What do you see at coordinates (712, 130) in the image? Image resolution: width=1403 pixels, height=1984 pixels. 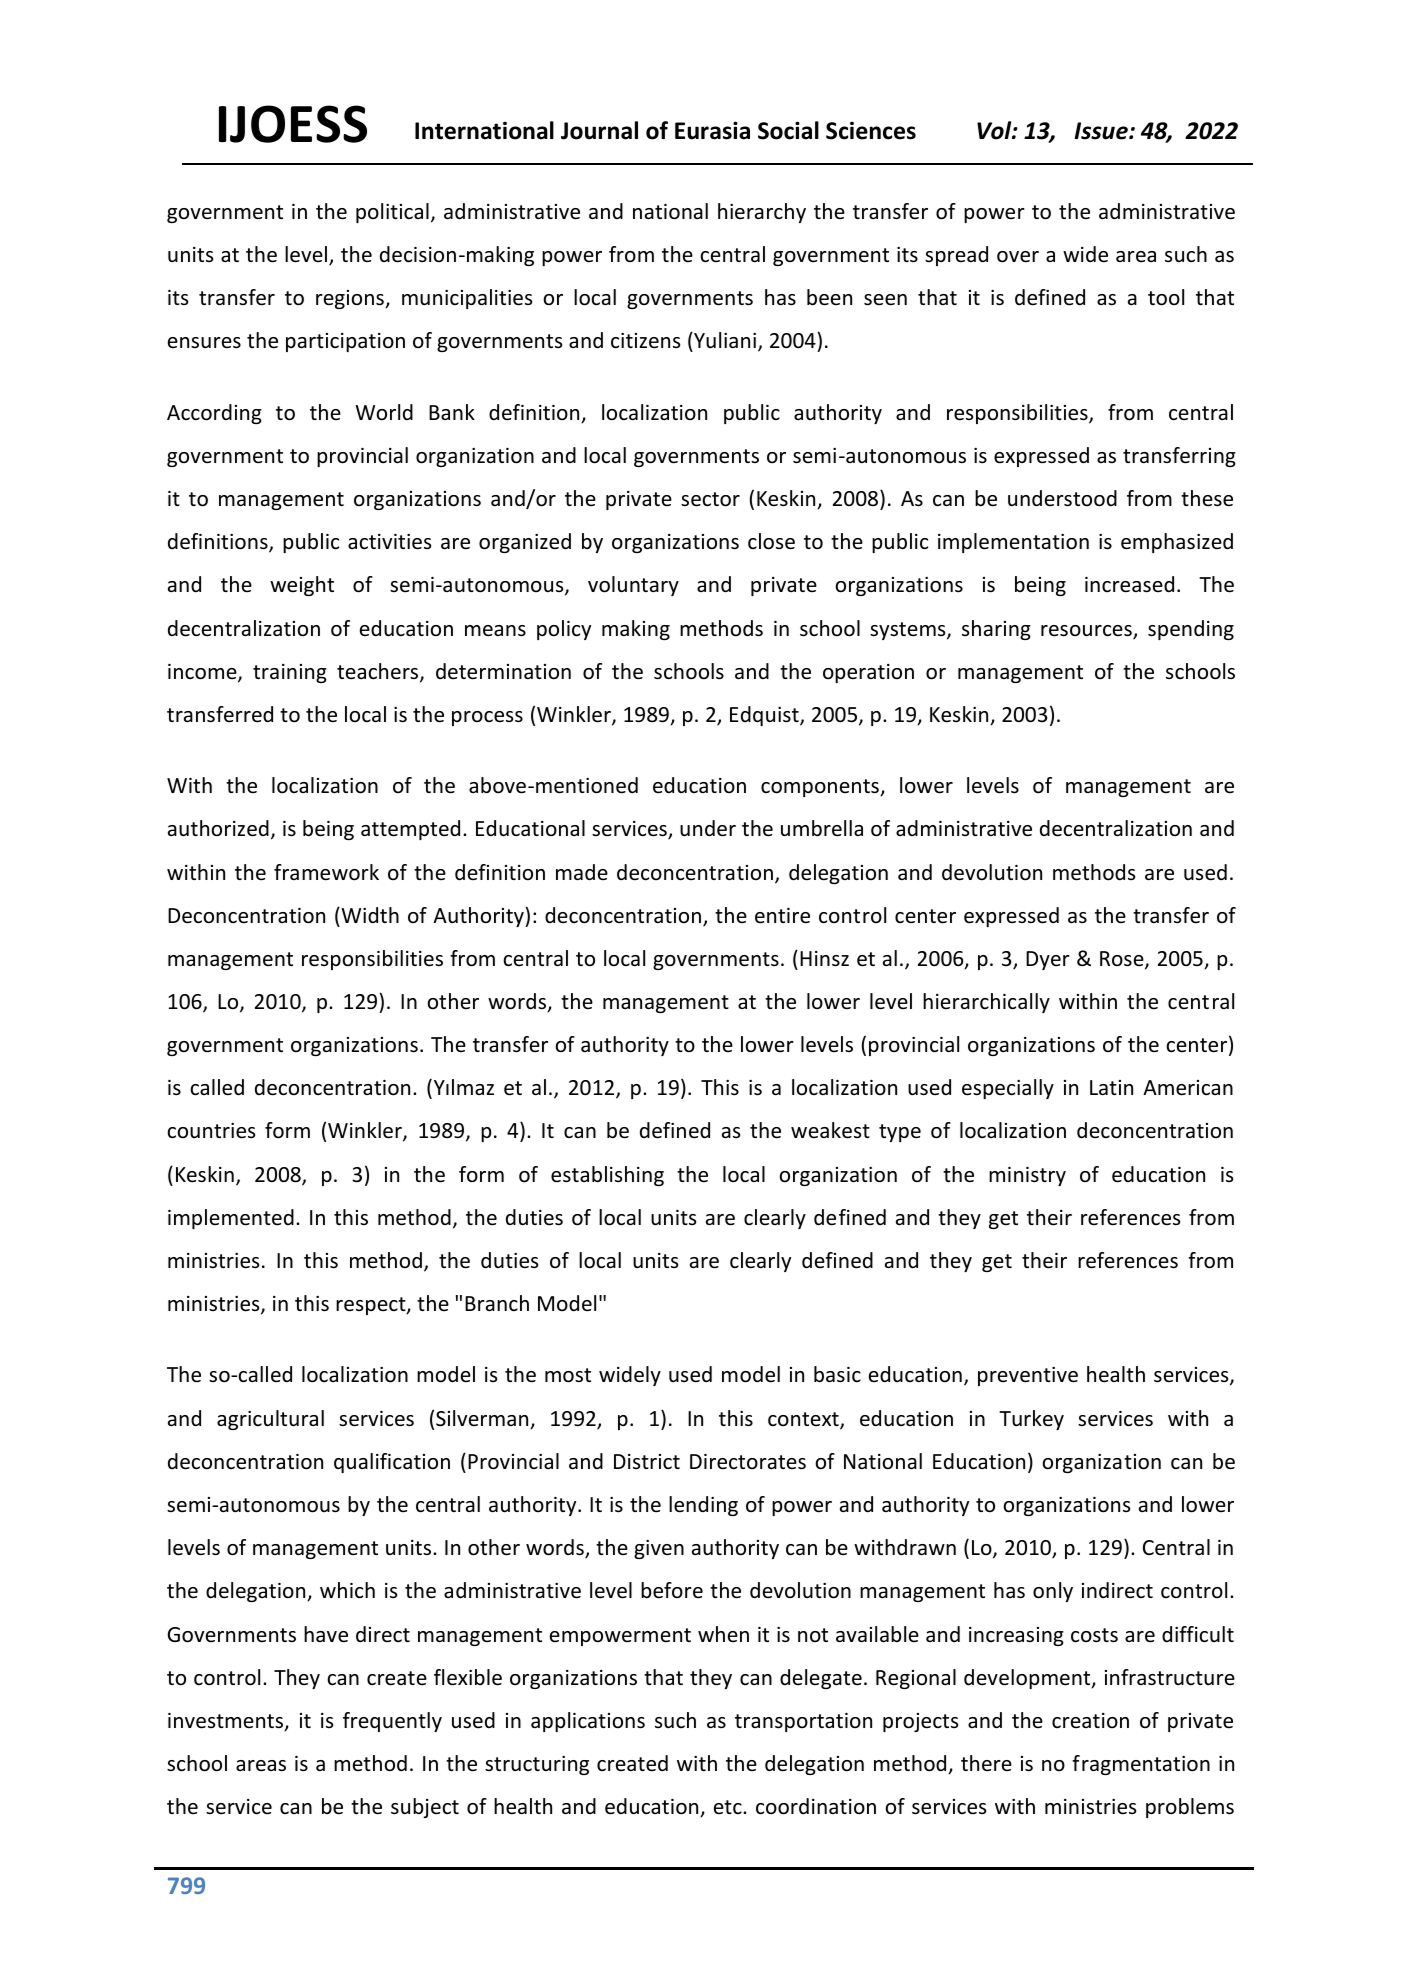 I see `Eurasia` at bounding box center [712, 130].
